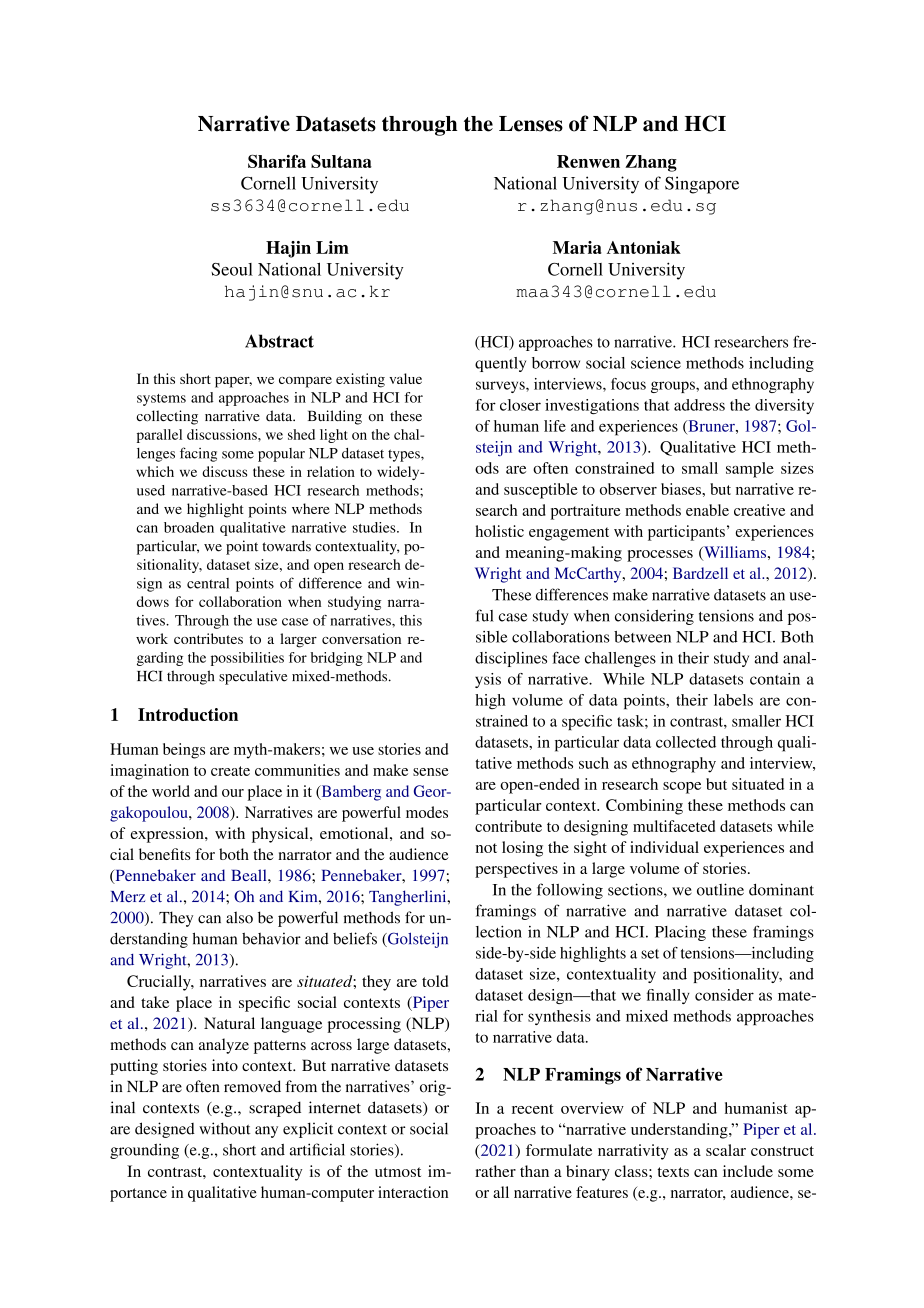 This document has width=924, height=1308. Describe the element at coordinates (495, 1171) in the document. I see `rather` at that location.
